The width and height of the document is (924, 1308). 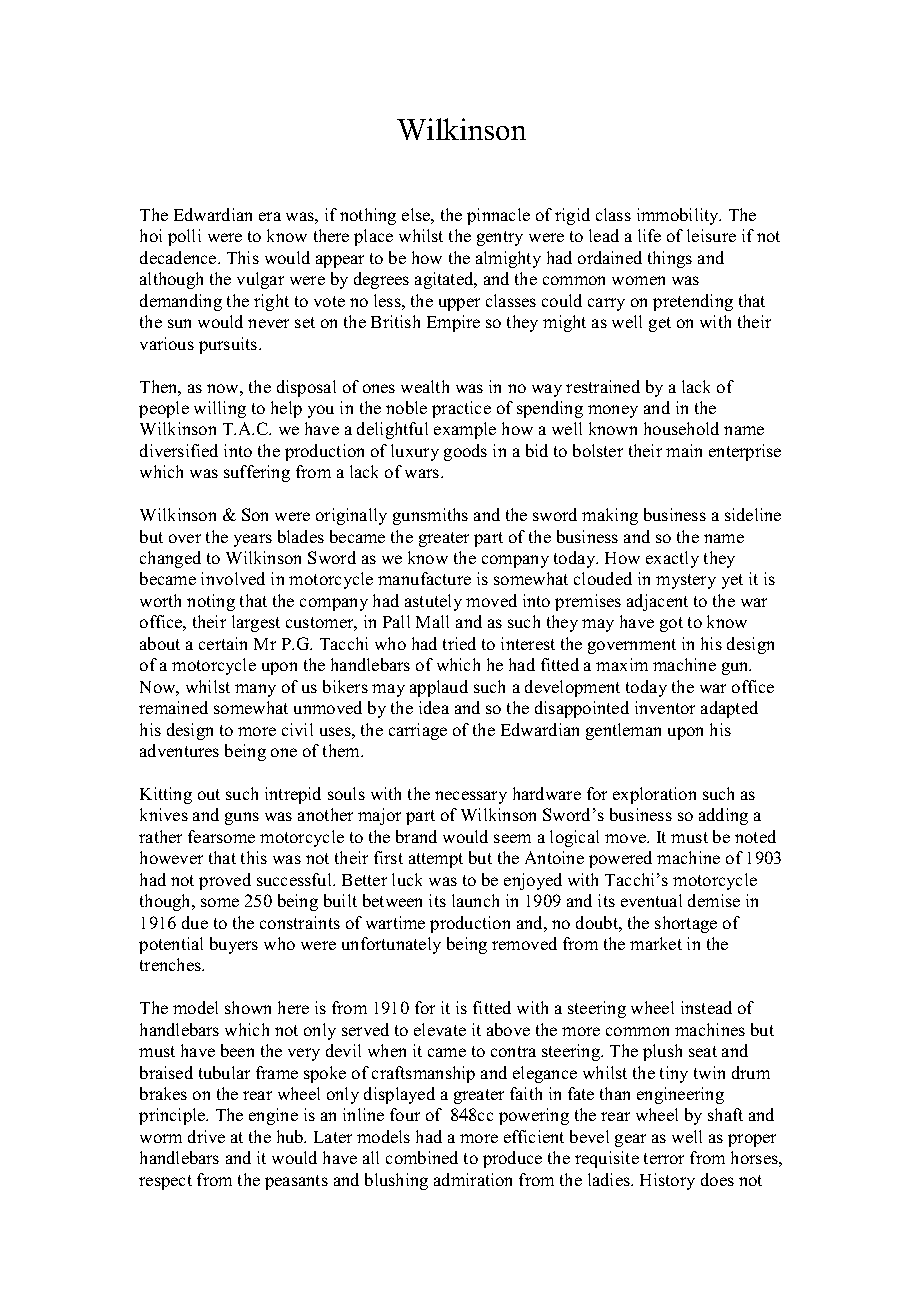 What do you see at coordinates (465, 452) in the document?
I see `goods` at bounding box center [465, 452].
